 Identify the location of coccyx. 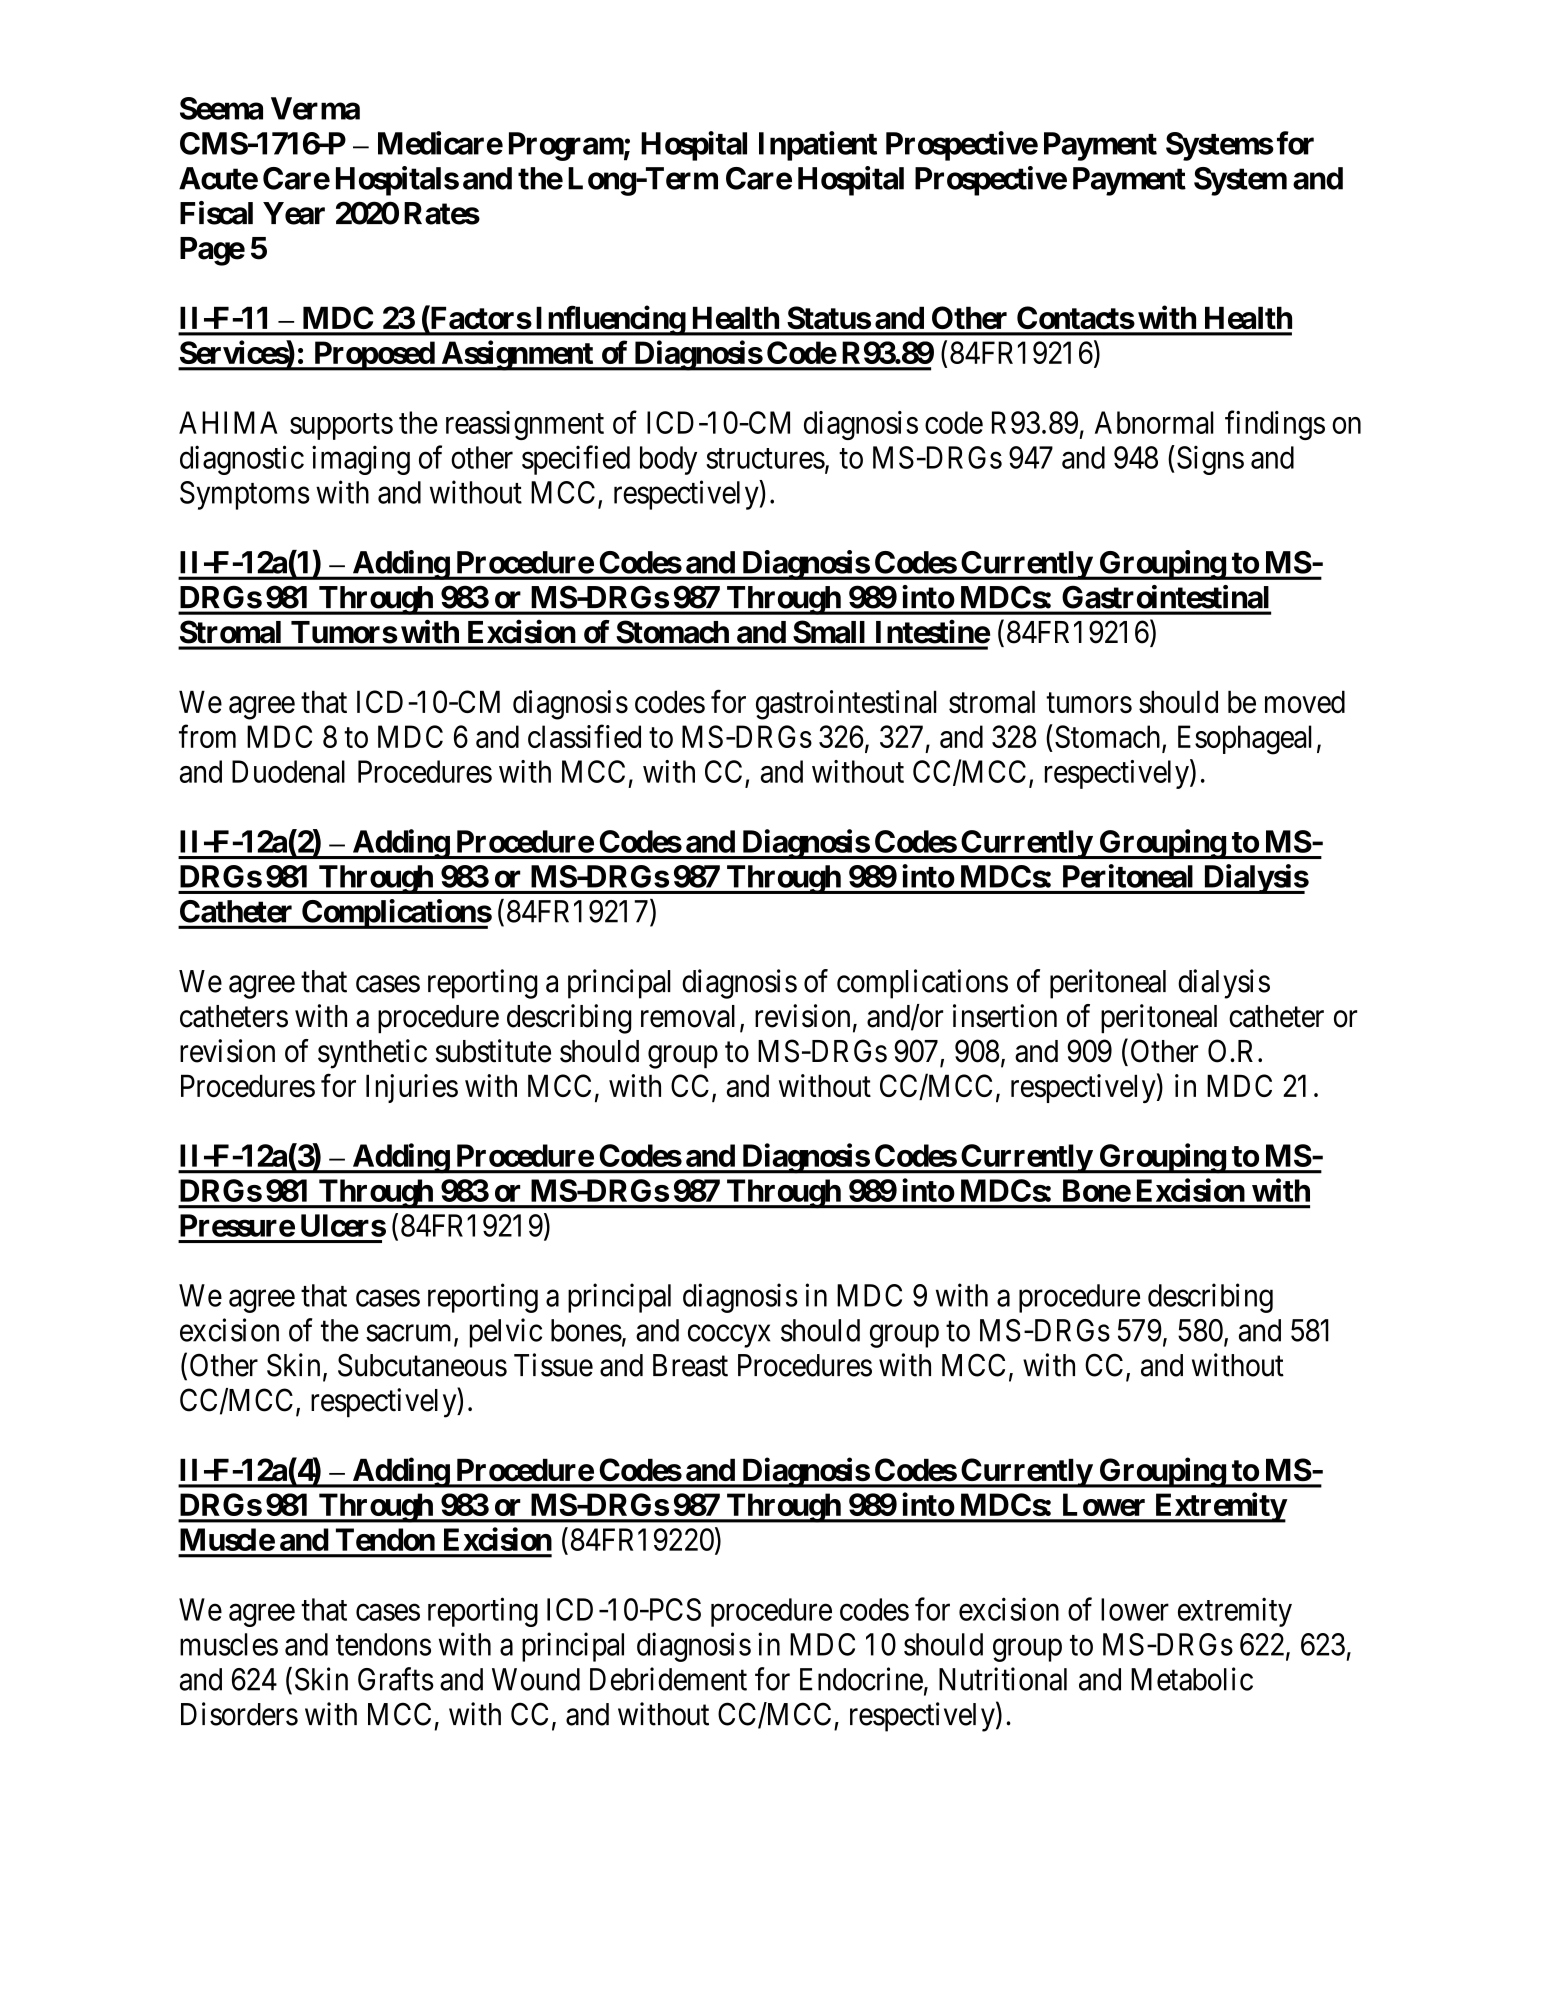
(729, 1336).
